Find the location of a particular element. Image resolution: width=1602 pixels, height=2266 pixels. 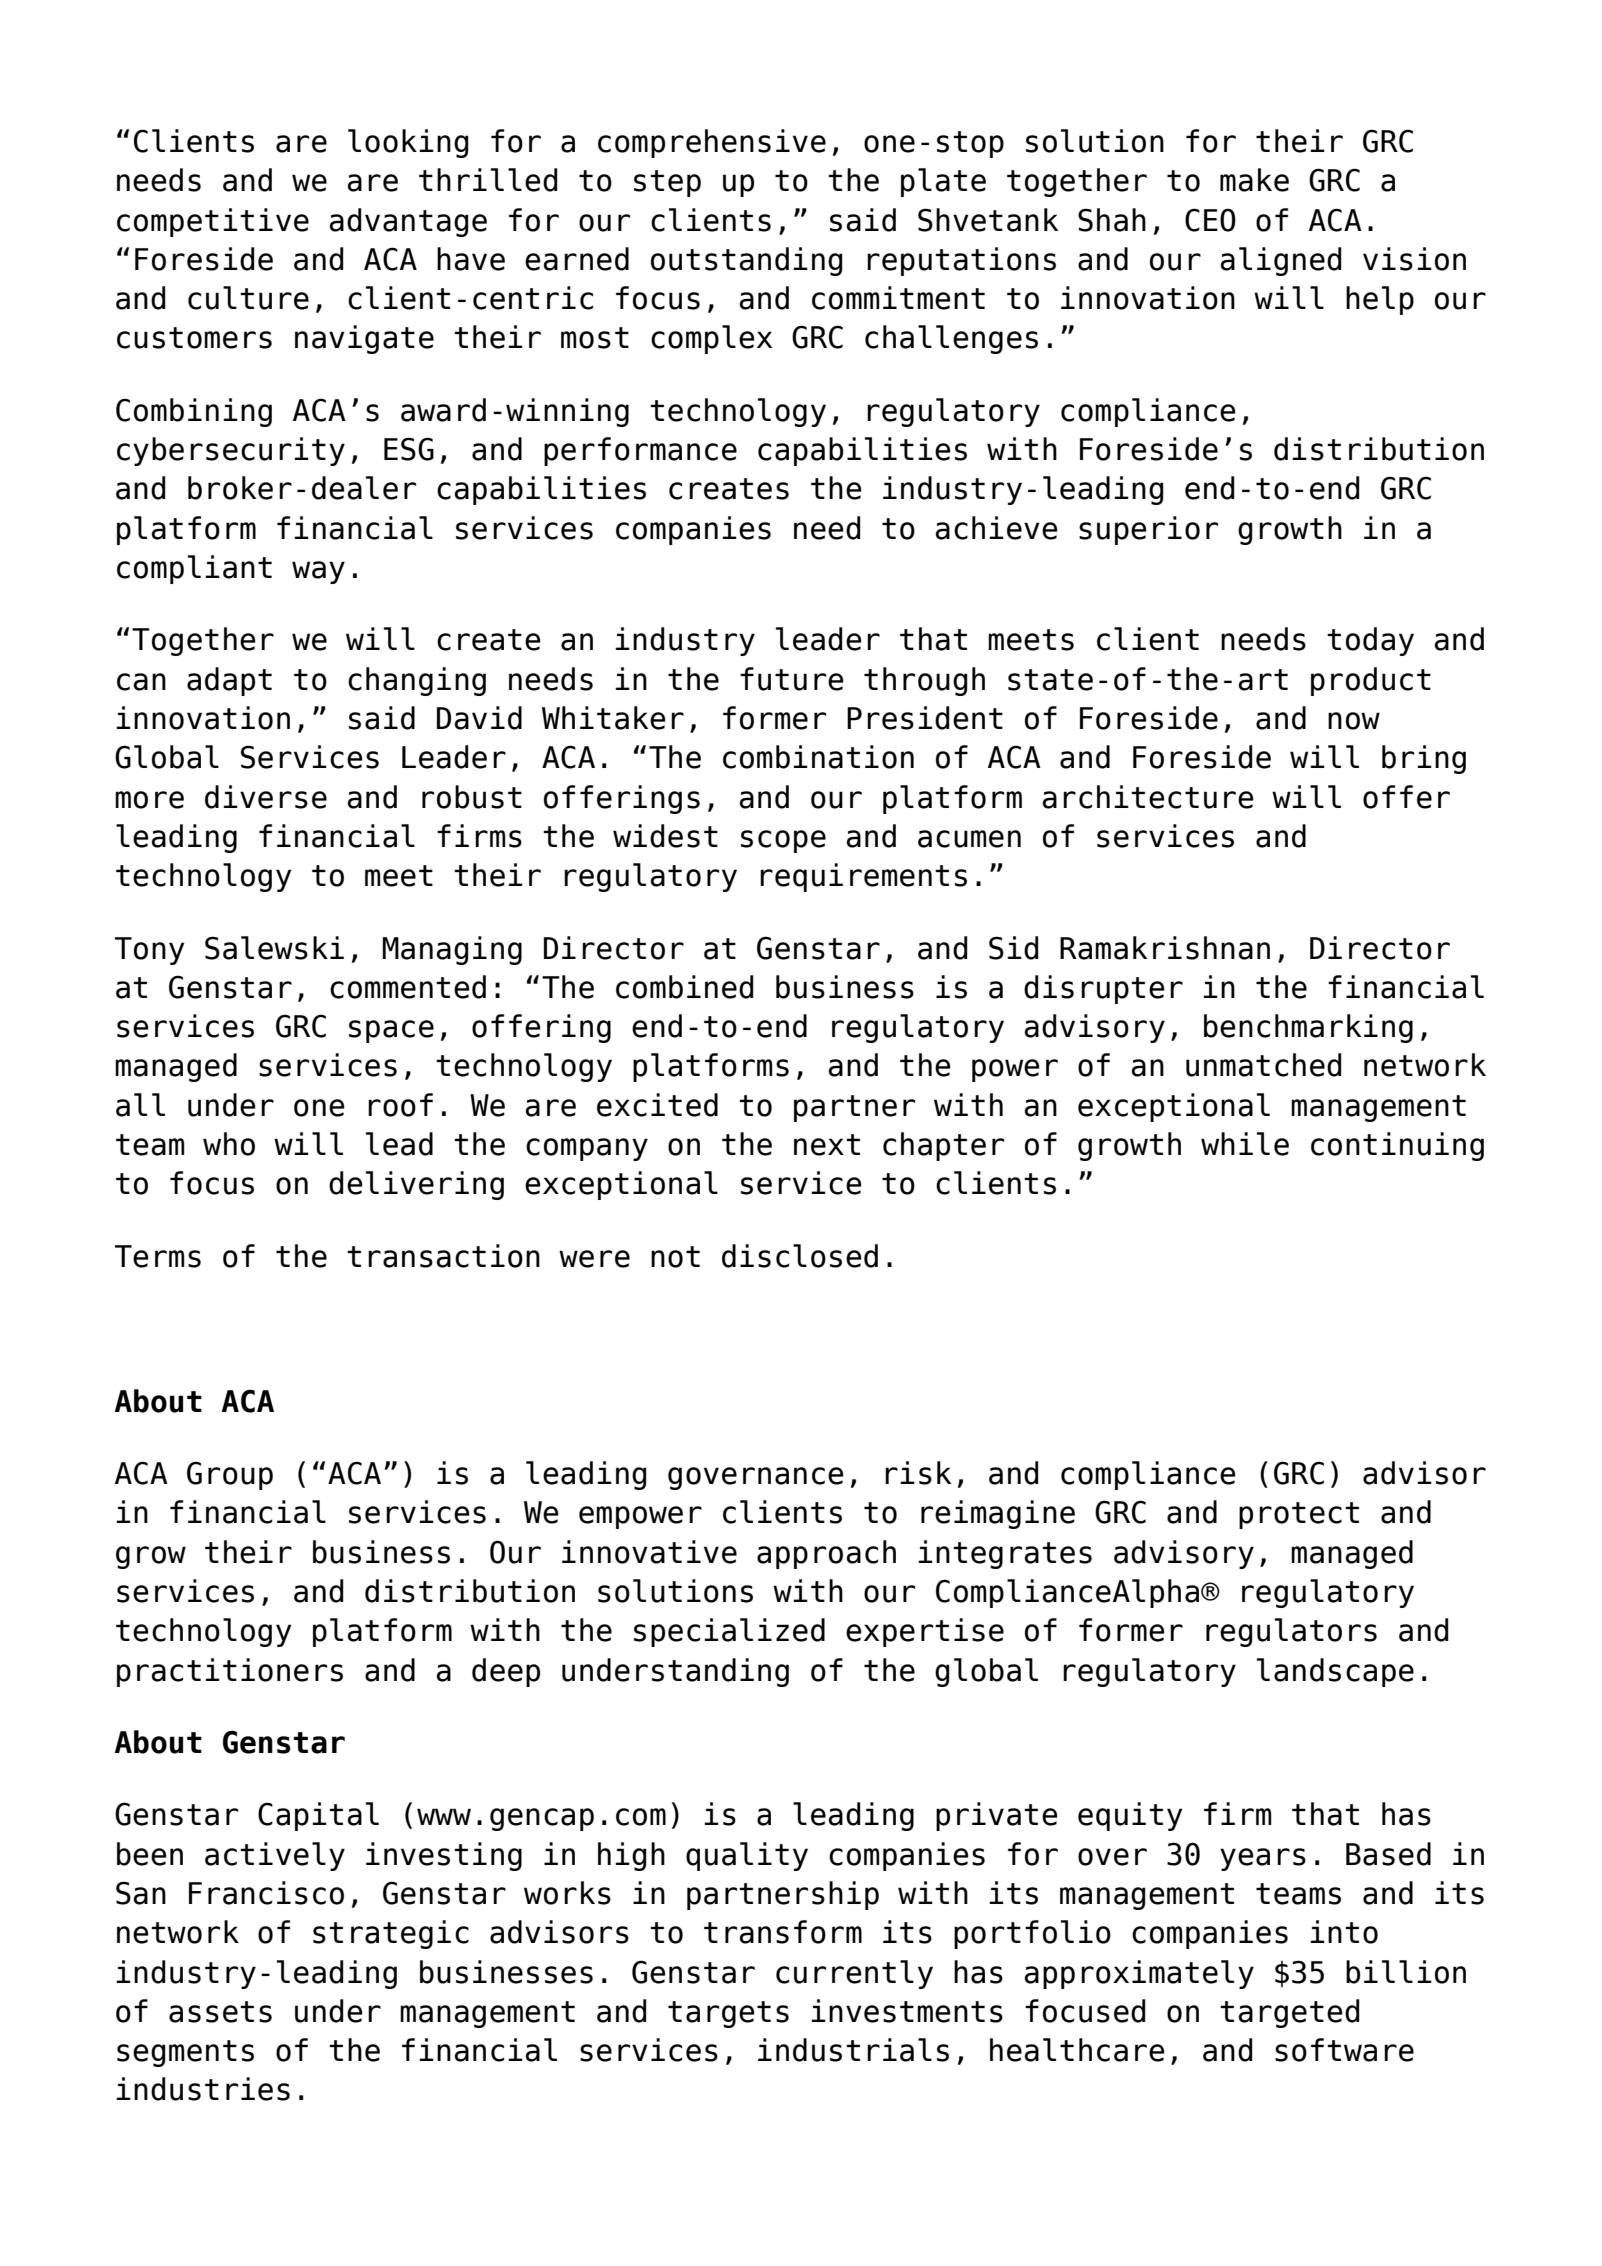

protect is located at coordinates (1299, 1515).
